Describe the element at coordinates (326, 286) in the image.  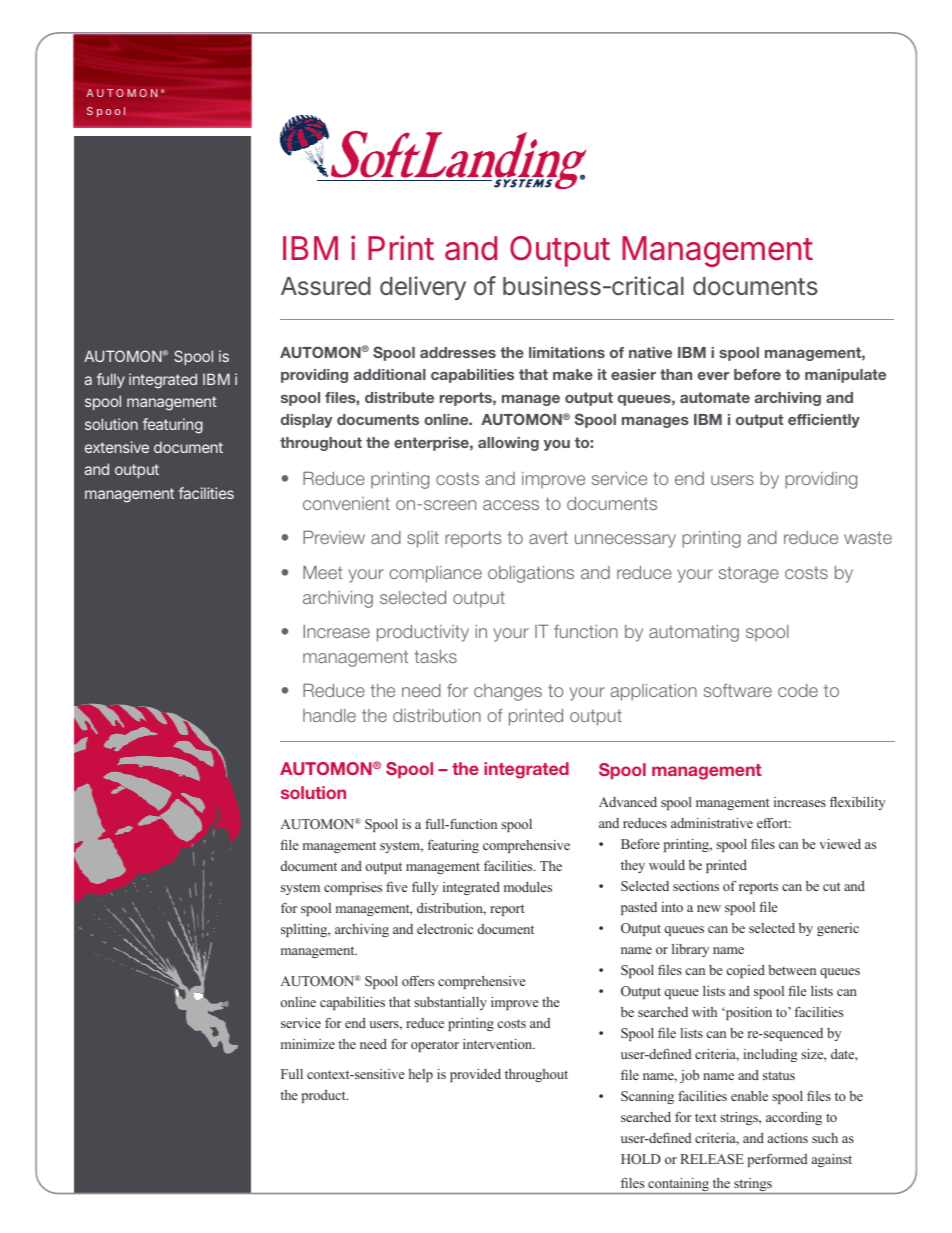
I see `Assured` at that location.
